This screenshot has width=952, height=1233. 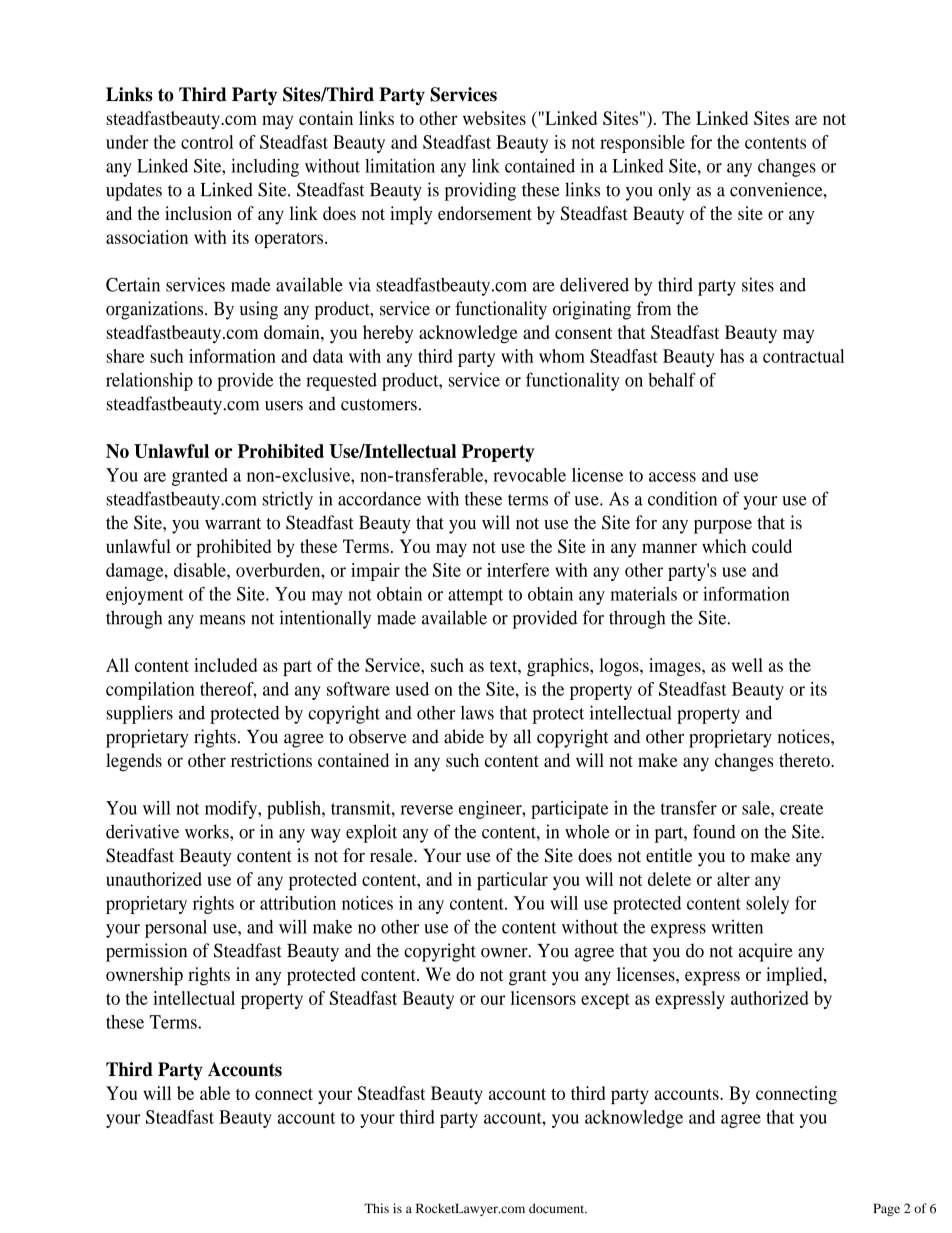 I want to click on This, so click(x=376, y=1208).
